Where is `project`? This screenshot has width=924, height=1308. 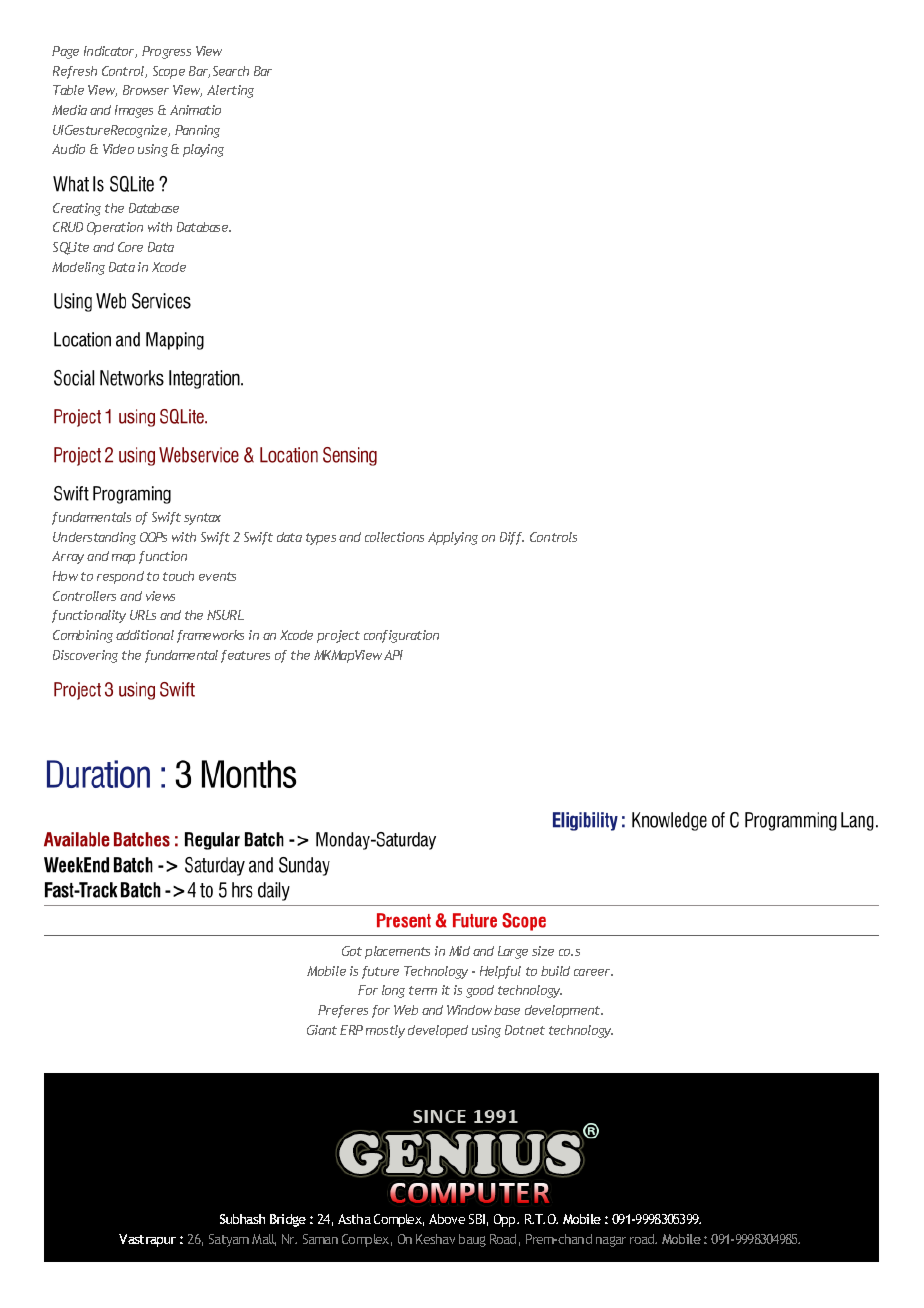 project is located at coordinates (338, 636).
